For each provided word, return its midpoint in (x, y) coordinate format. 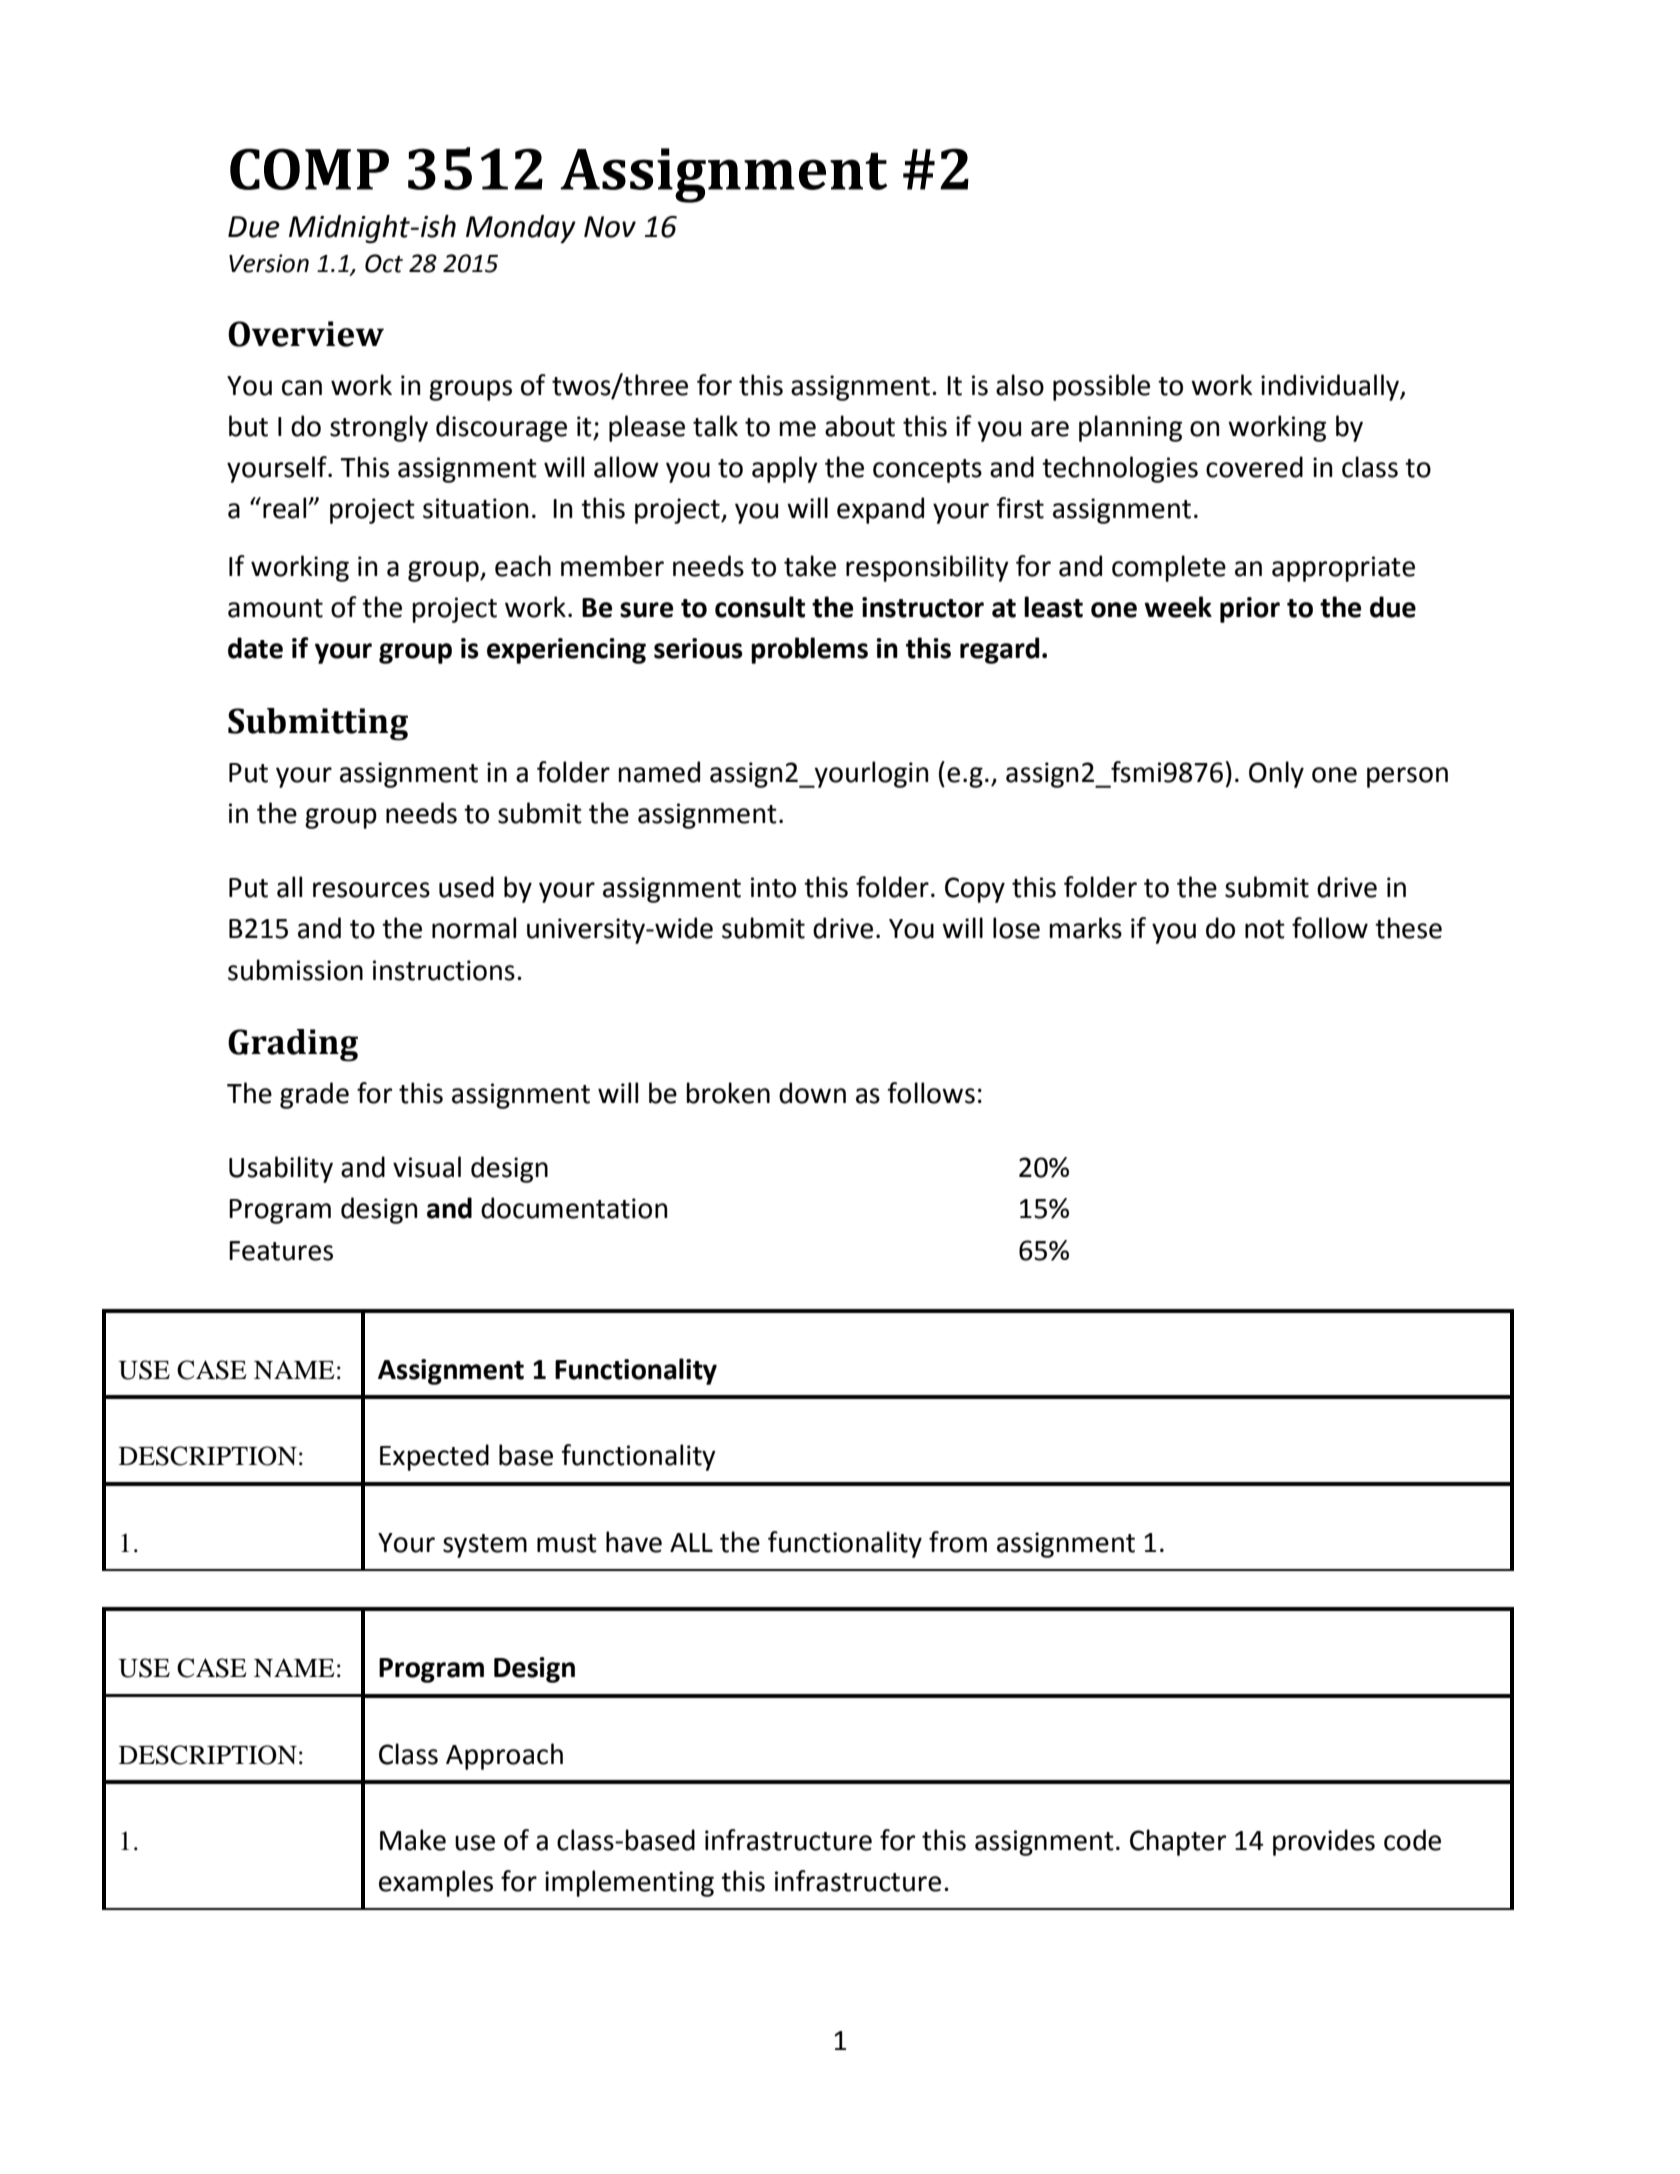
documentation (574, 1208)
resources (371, 890)
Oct (384, 263)
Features (281, 1251)
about (860, 426)
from (958, 1542)
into (773, 887)
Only (1276, 774)
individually (1331, 387)
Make (413, 1840)
